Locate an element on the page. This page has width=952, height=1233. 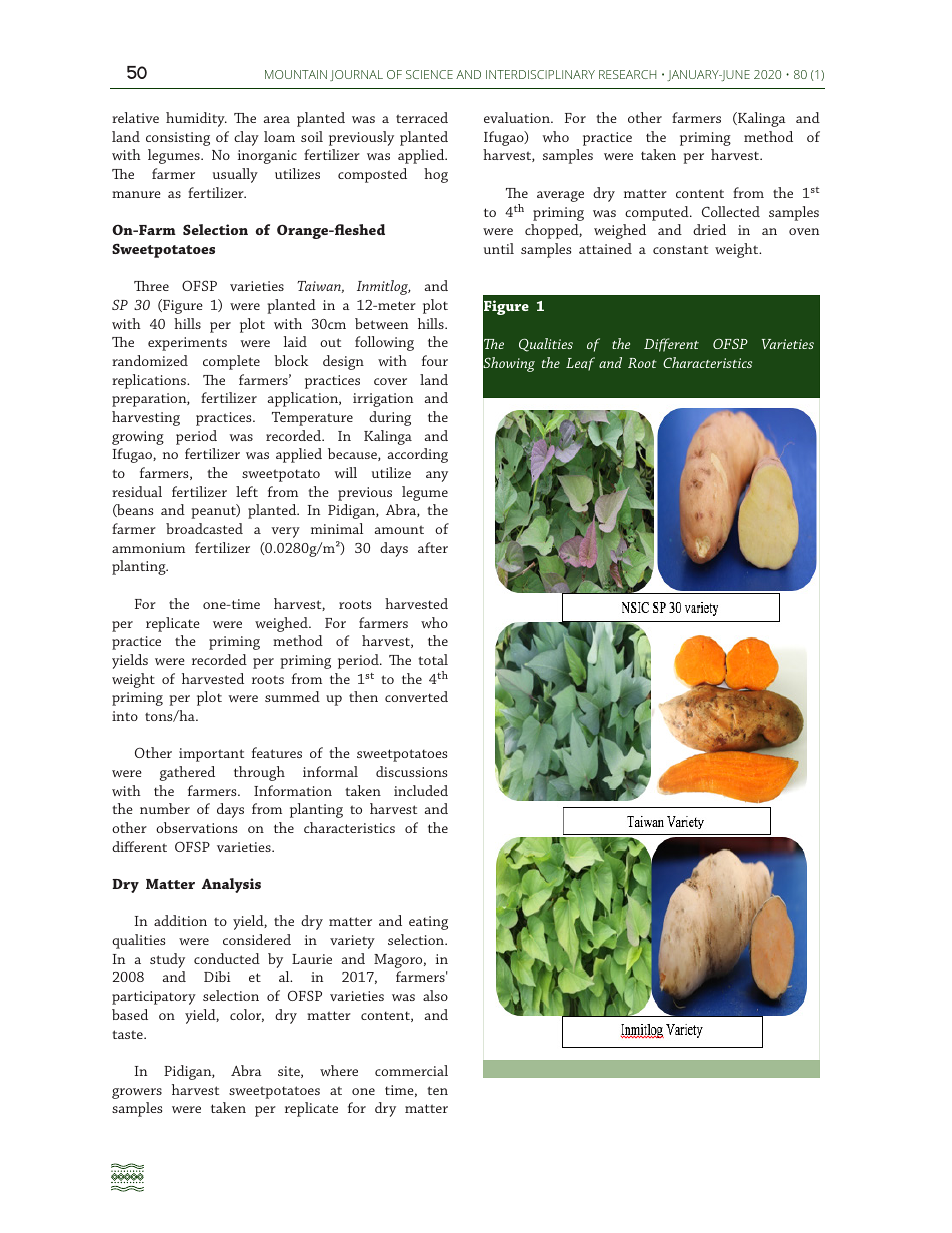
experiments is located at coordinates (187, 344).
